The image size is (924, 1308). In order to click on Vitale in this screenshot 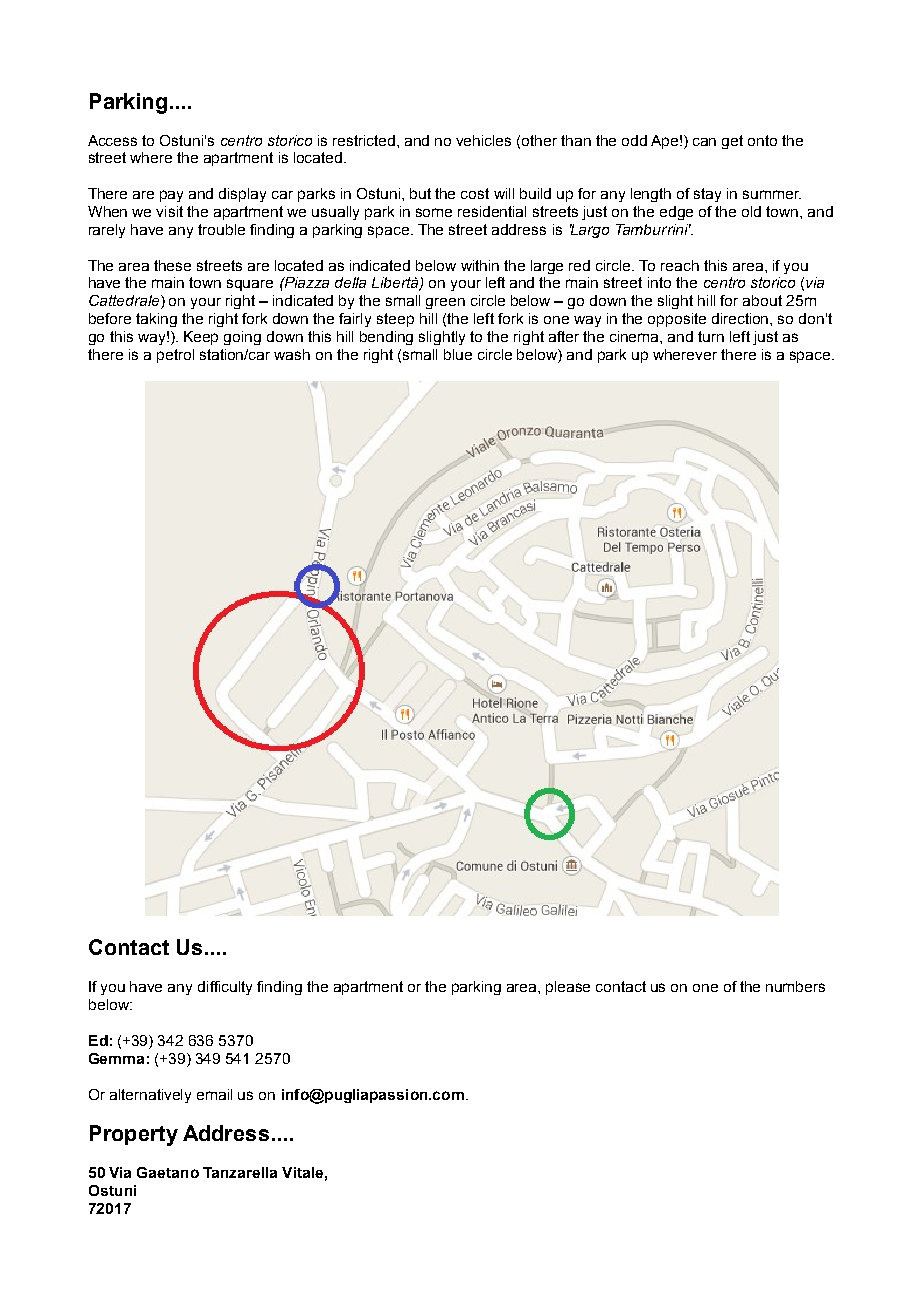, I will do `click(302, 1172)`.
